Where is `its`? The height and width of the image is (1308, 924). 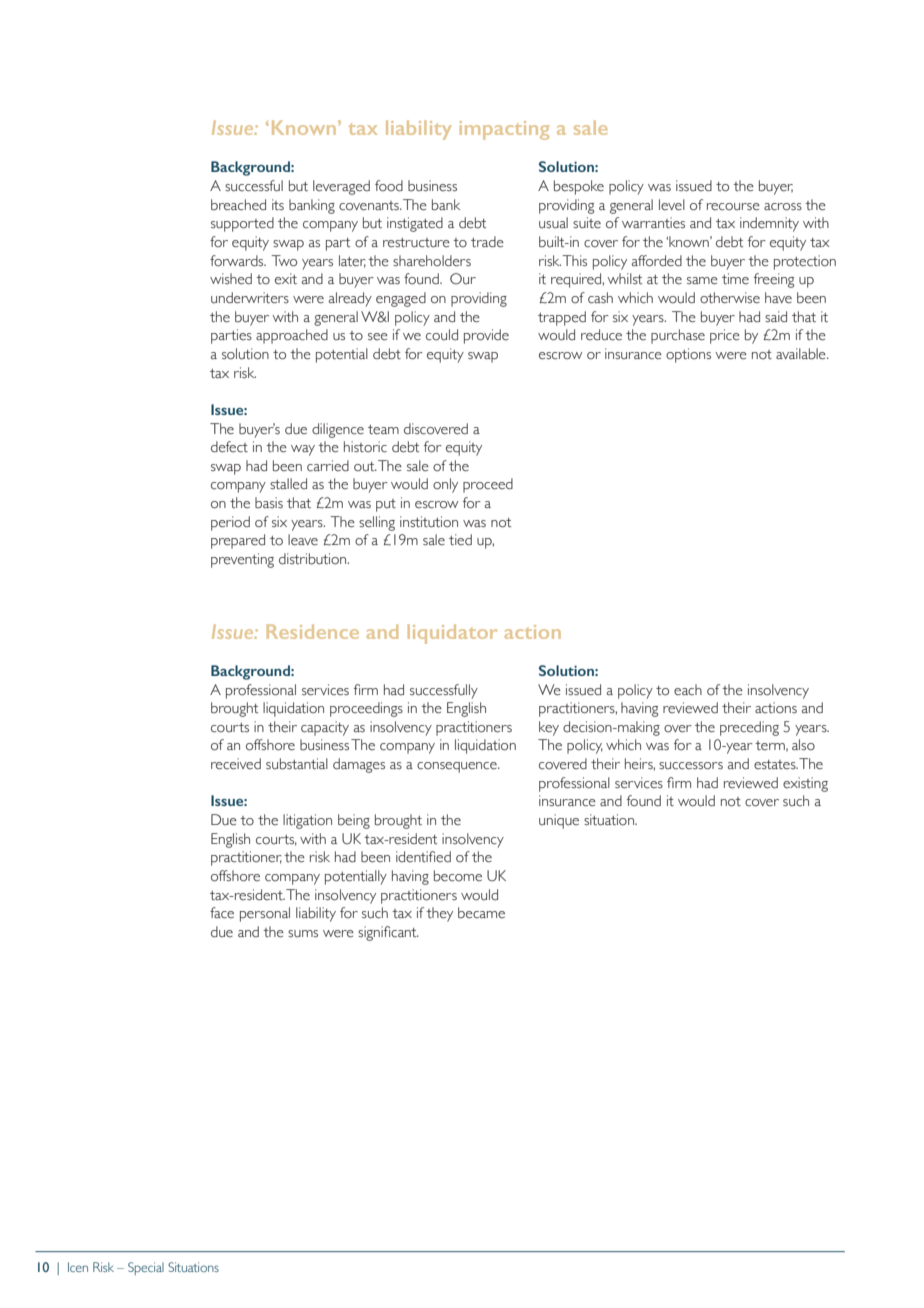
its is located at coordinates (278, 205).
